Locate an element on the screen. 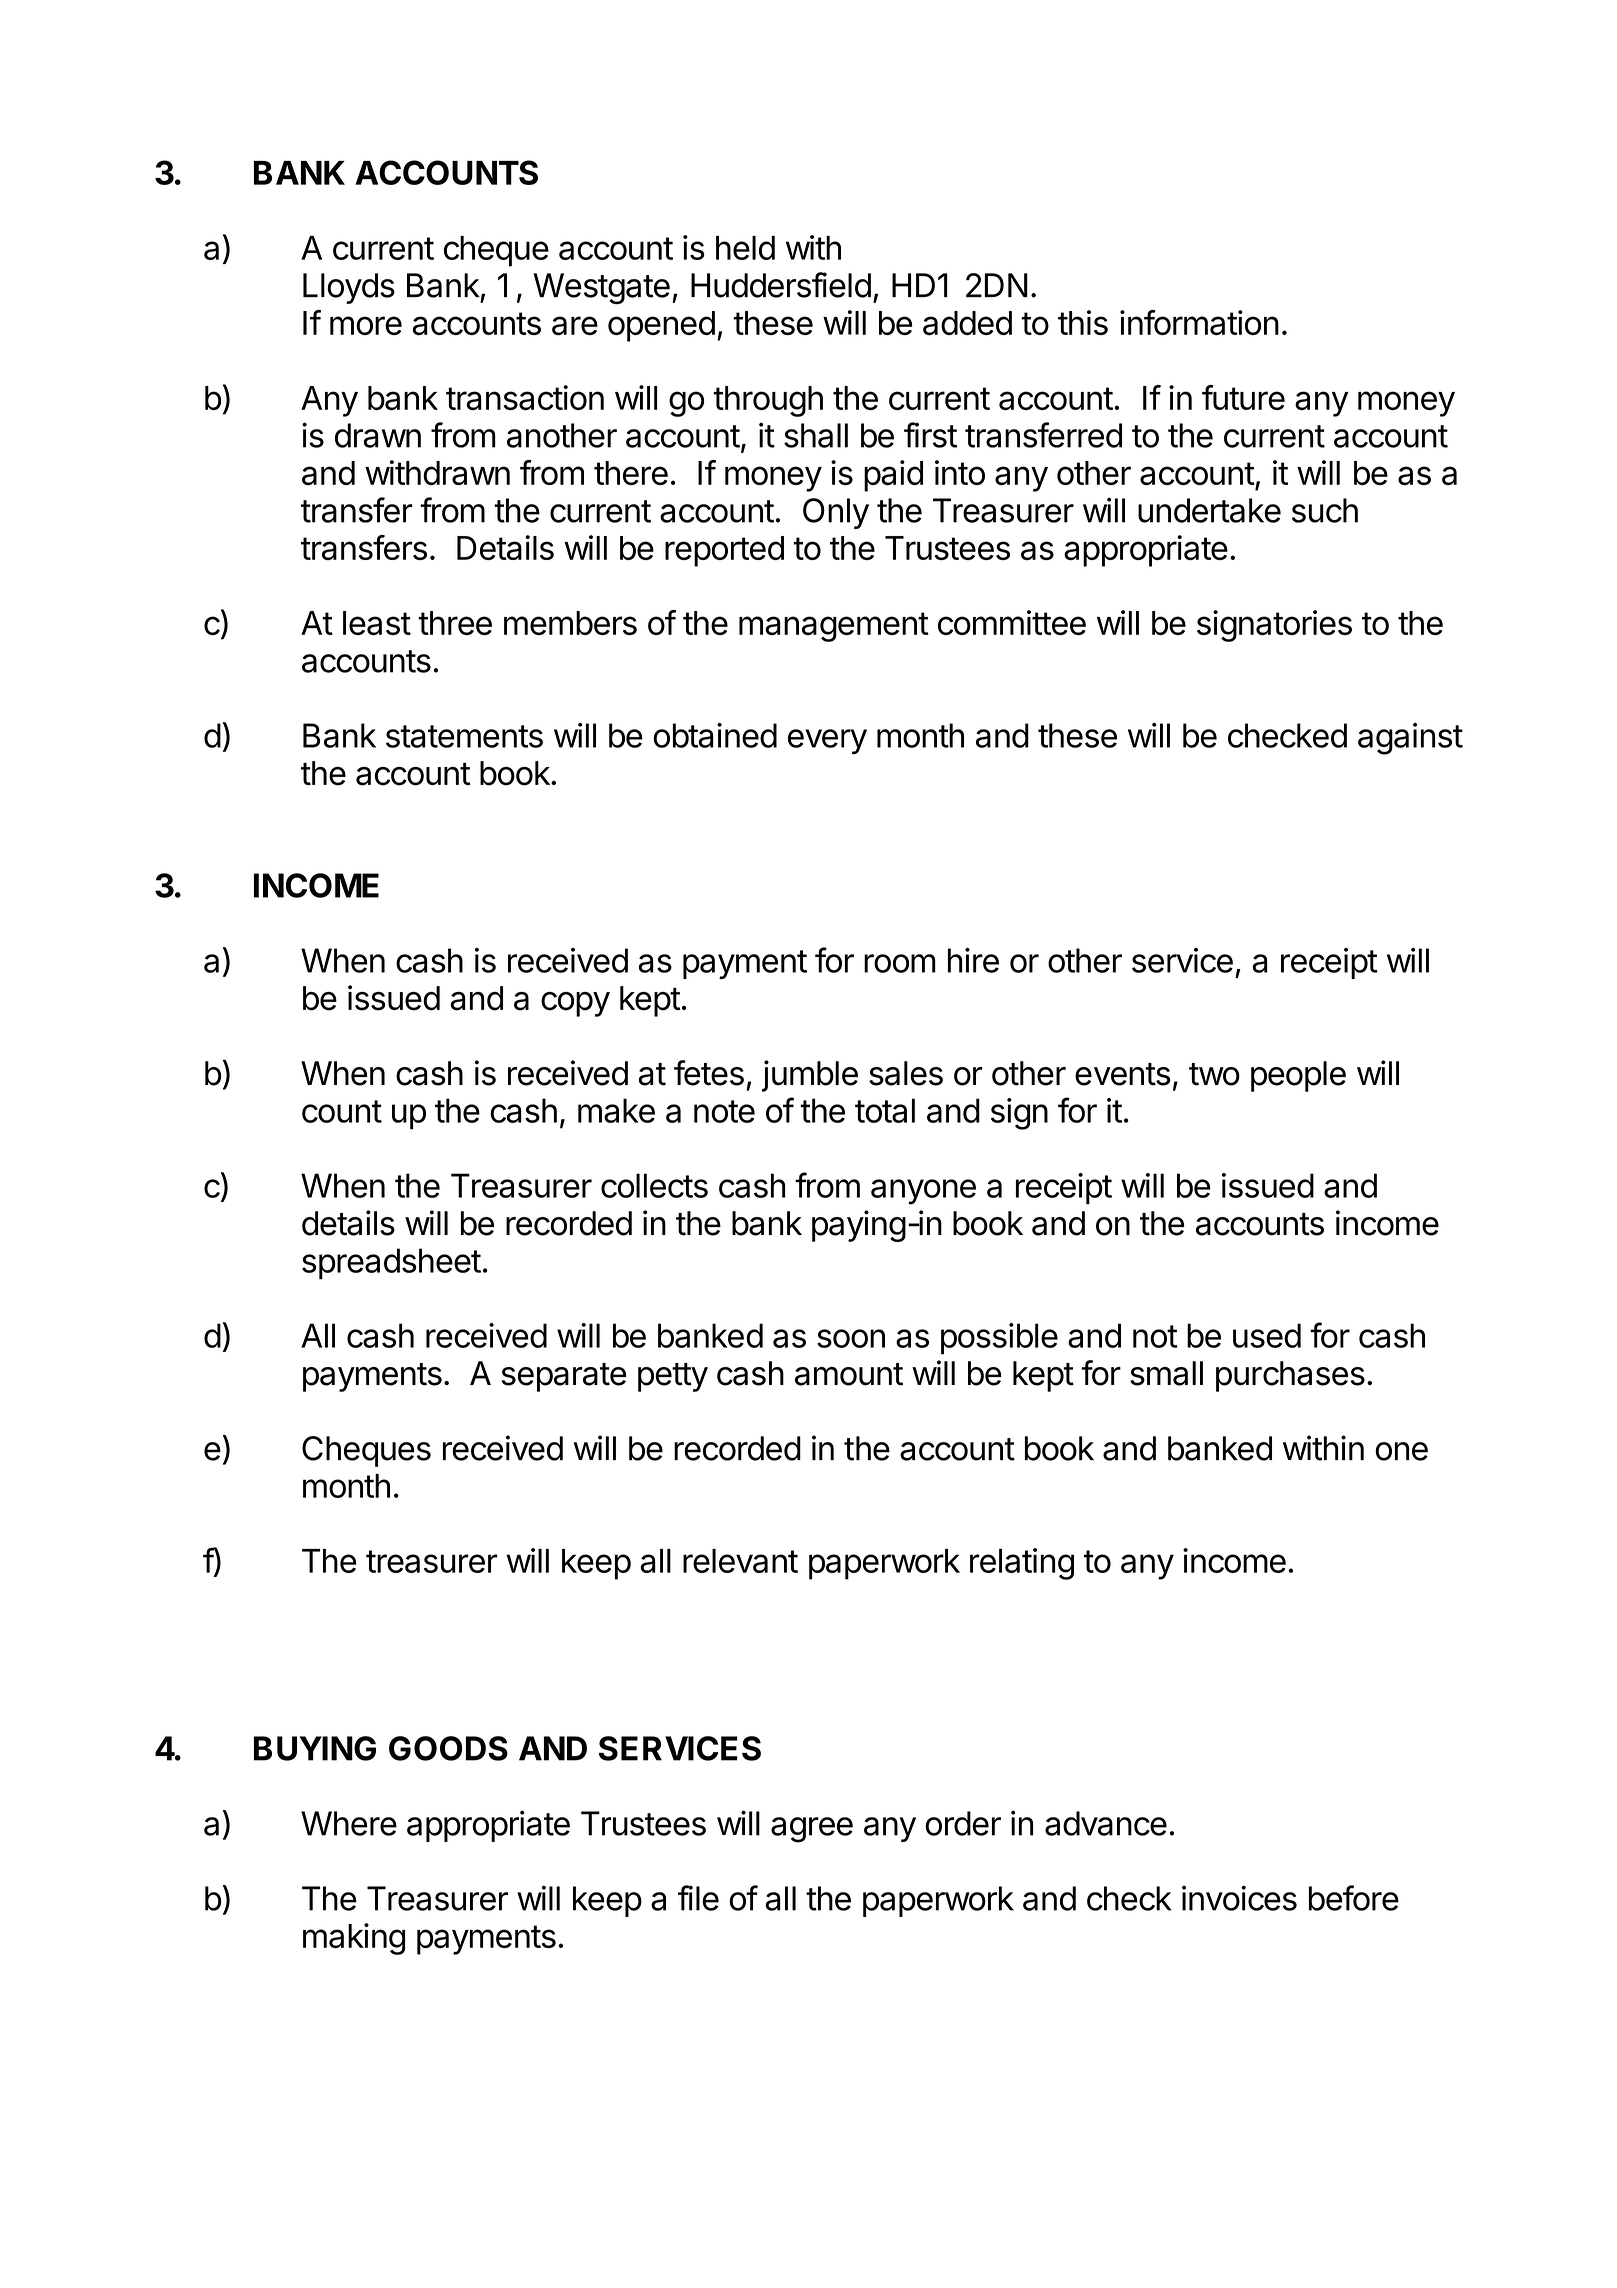 This screenshot has height=2288, width=1617. every is located at coordinates (827, 741).
